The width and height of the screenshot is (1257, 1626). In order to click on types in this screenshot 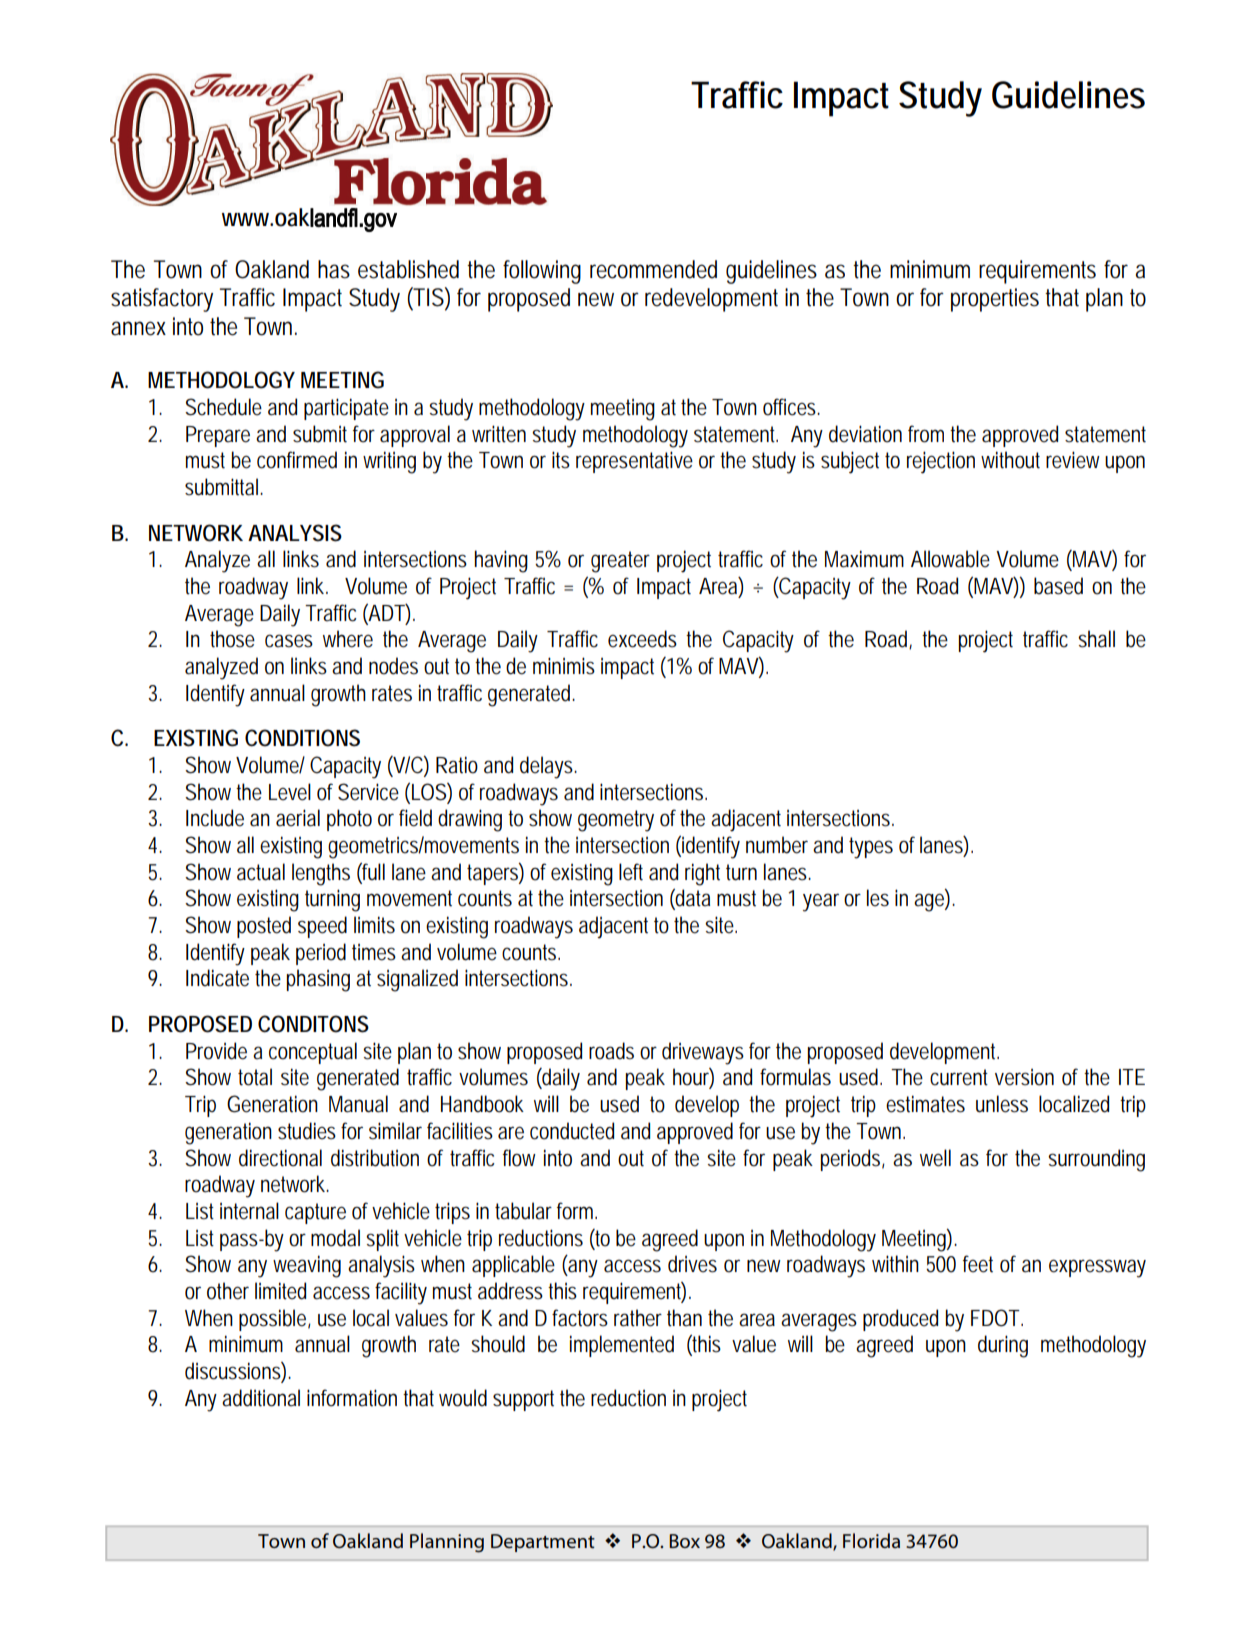, I will do `click(871, 848)`.
